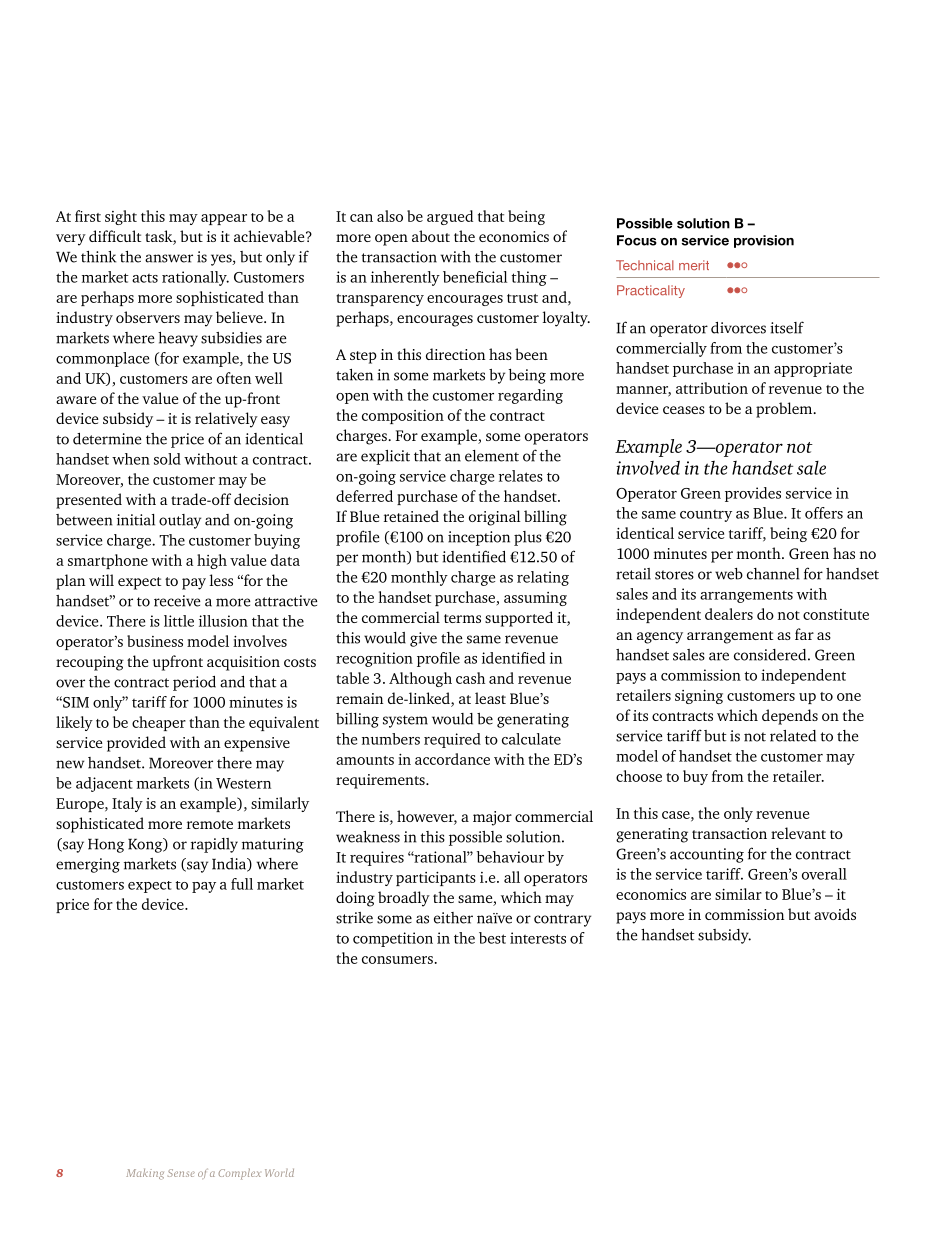  I want to click on World, so click(279, 1173).
